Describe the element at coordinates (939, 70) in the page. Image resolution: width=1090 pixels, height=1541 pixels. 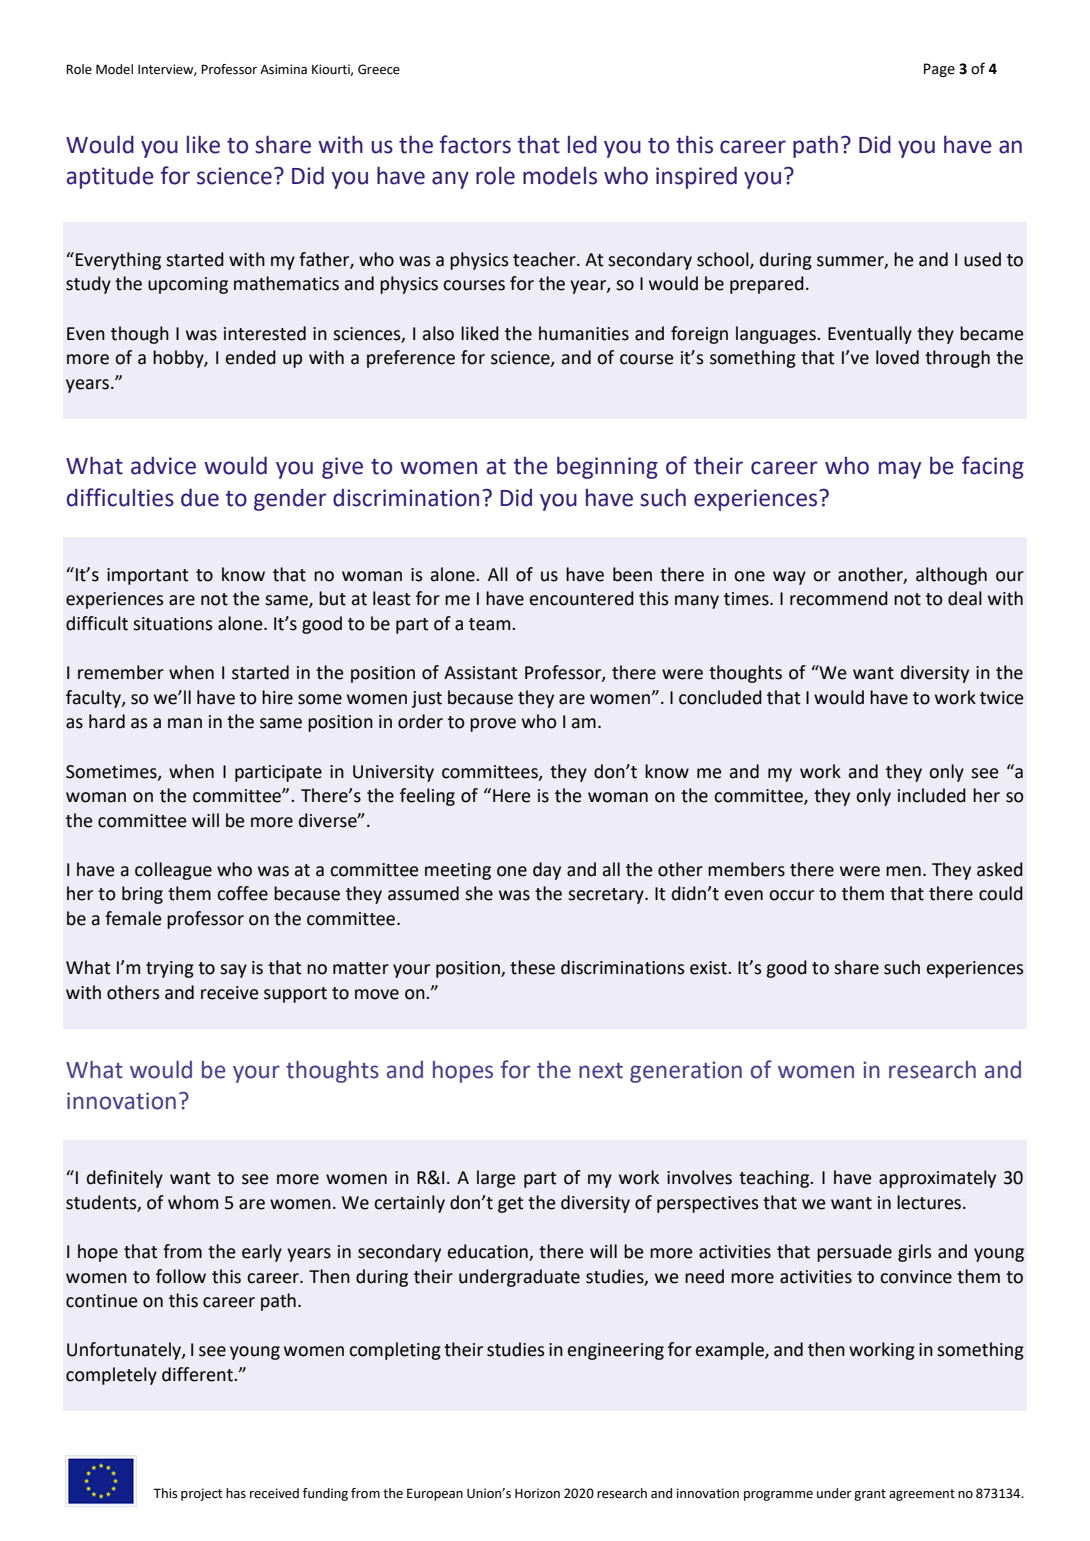
I see `Page` at that location.
